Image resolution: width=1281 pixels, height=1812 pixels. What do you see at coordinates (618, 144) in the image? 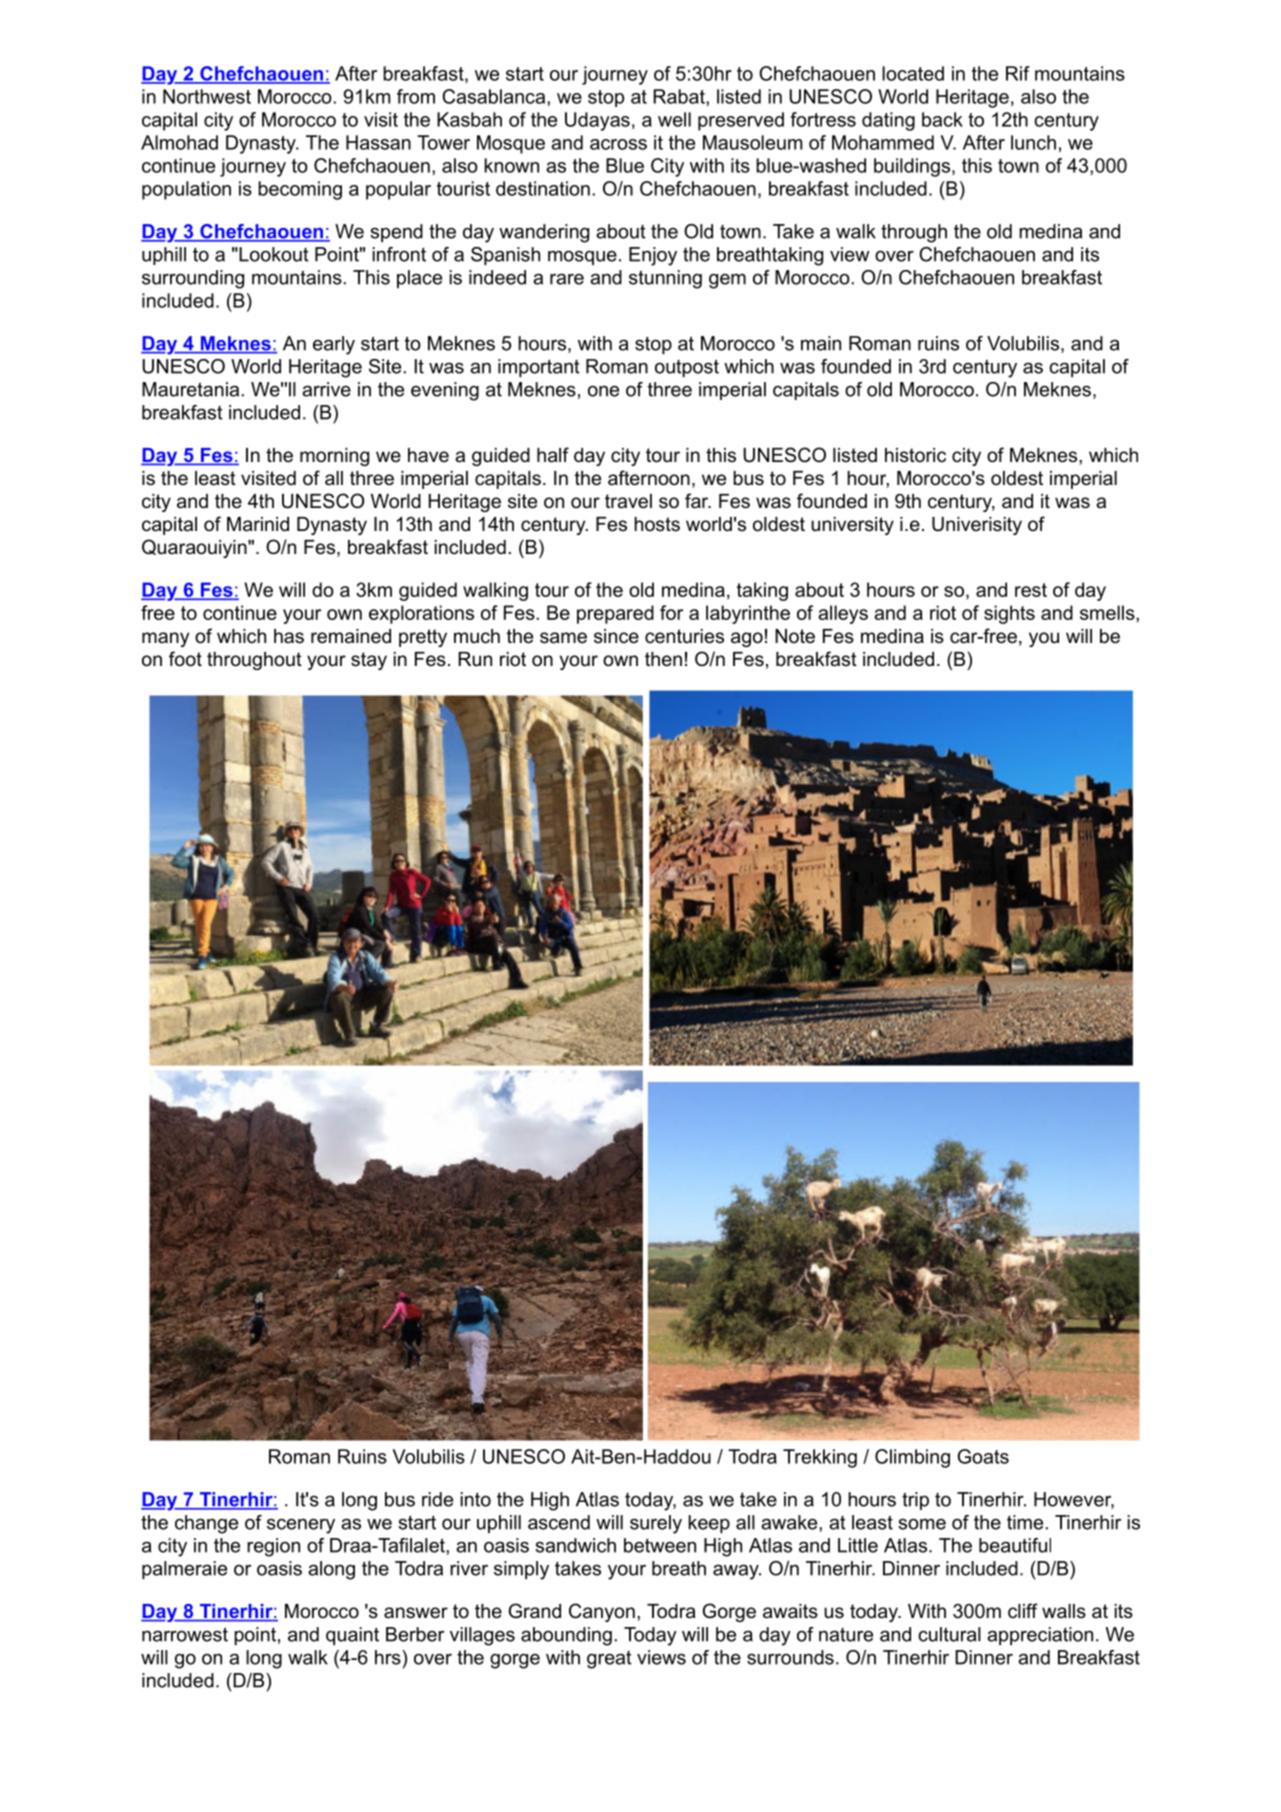
I see `across` at bounding box center [618, 144].
